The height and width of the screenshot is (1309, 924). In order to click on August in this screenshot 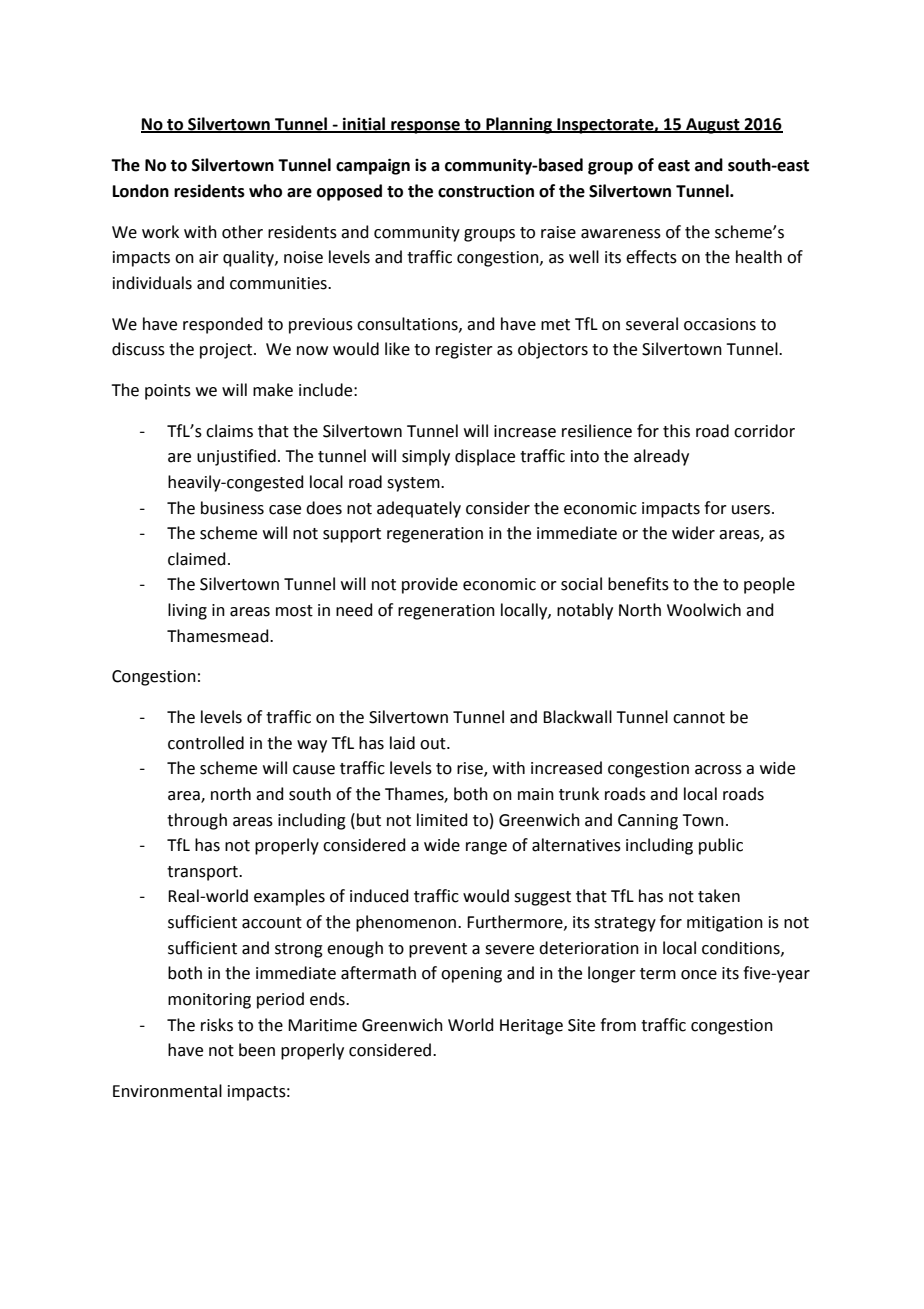, I will do `click(713, 126)`.
